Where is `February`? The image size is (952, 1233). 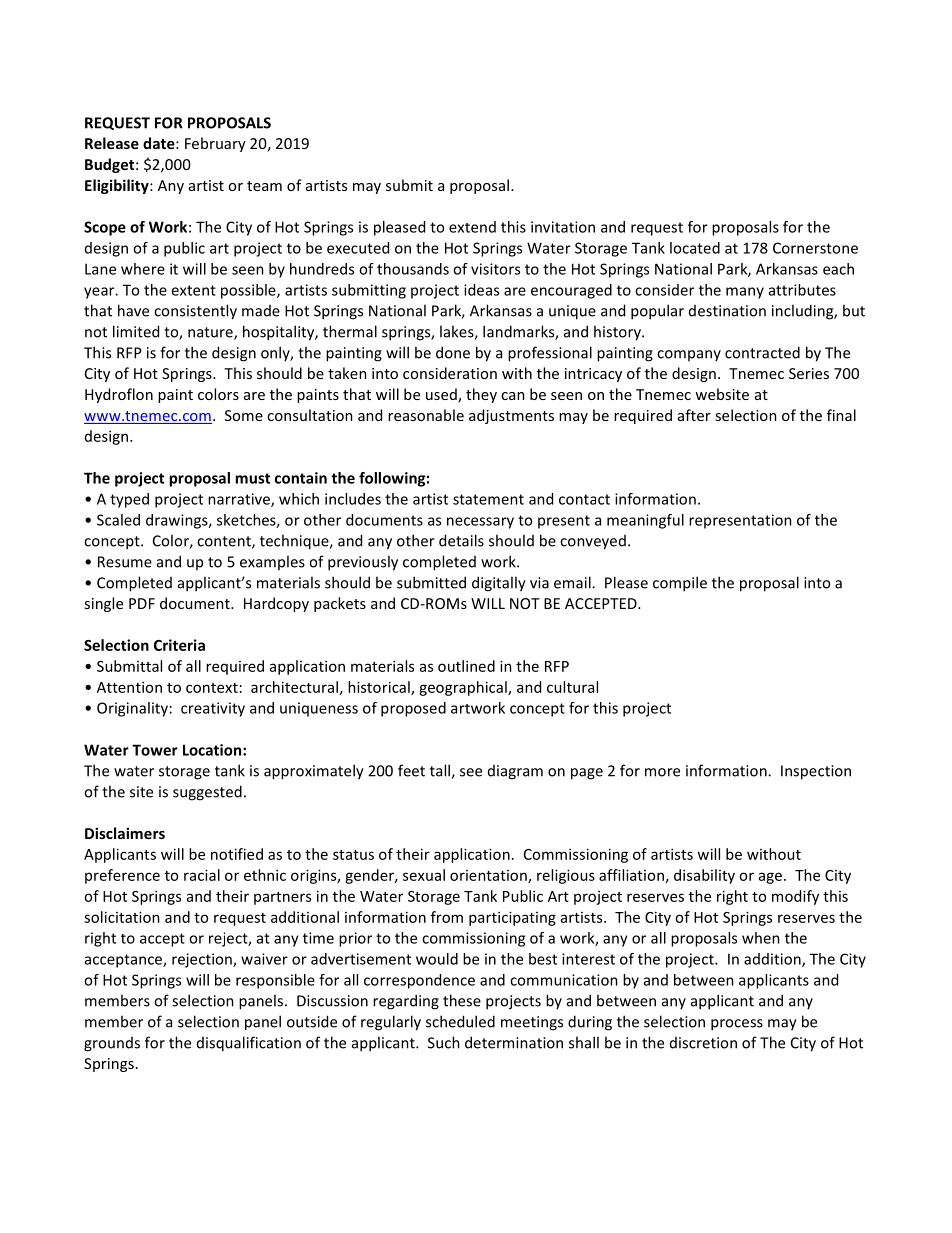 February is located at coordinates (215, 144).
